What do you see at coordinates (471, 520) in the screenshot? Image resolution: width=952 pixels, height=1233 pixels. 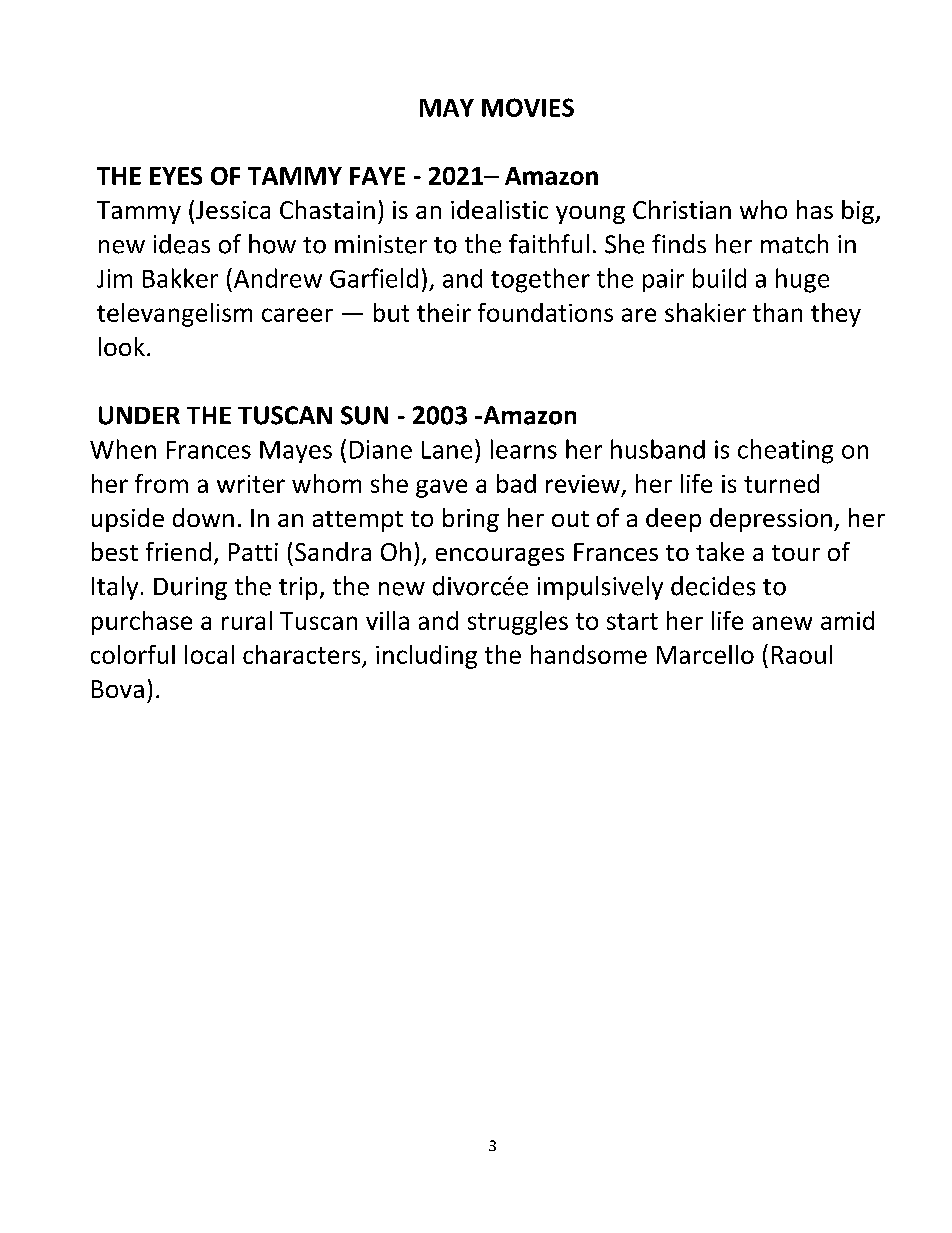 I see `bring` at bounding box center [471, 520].
